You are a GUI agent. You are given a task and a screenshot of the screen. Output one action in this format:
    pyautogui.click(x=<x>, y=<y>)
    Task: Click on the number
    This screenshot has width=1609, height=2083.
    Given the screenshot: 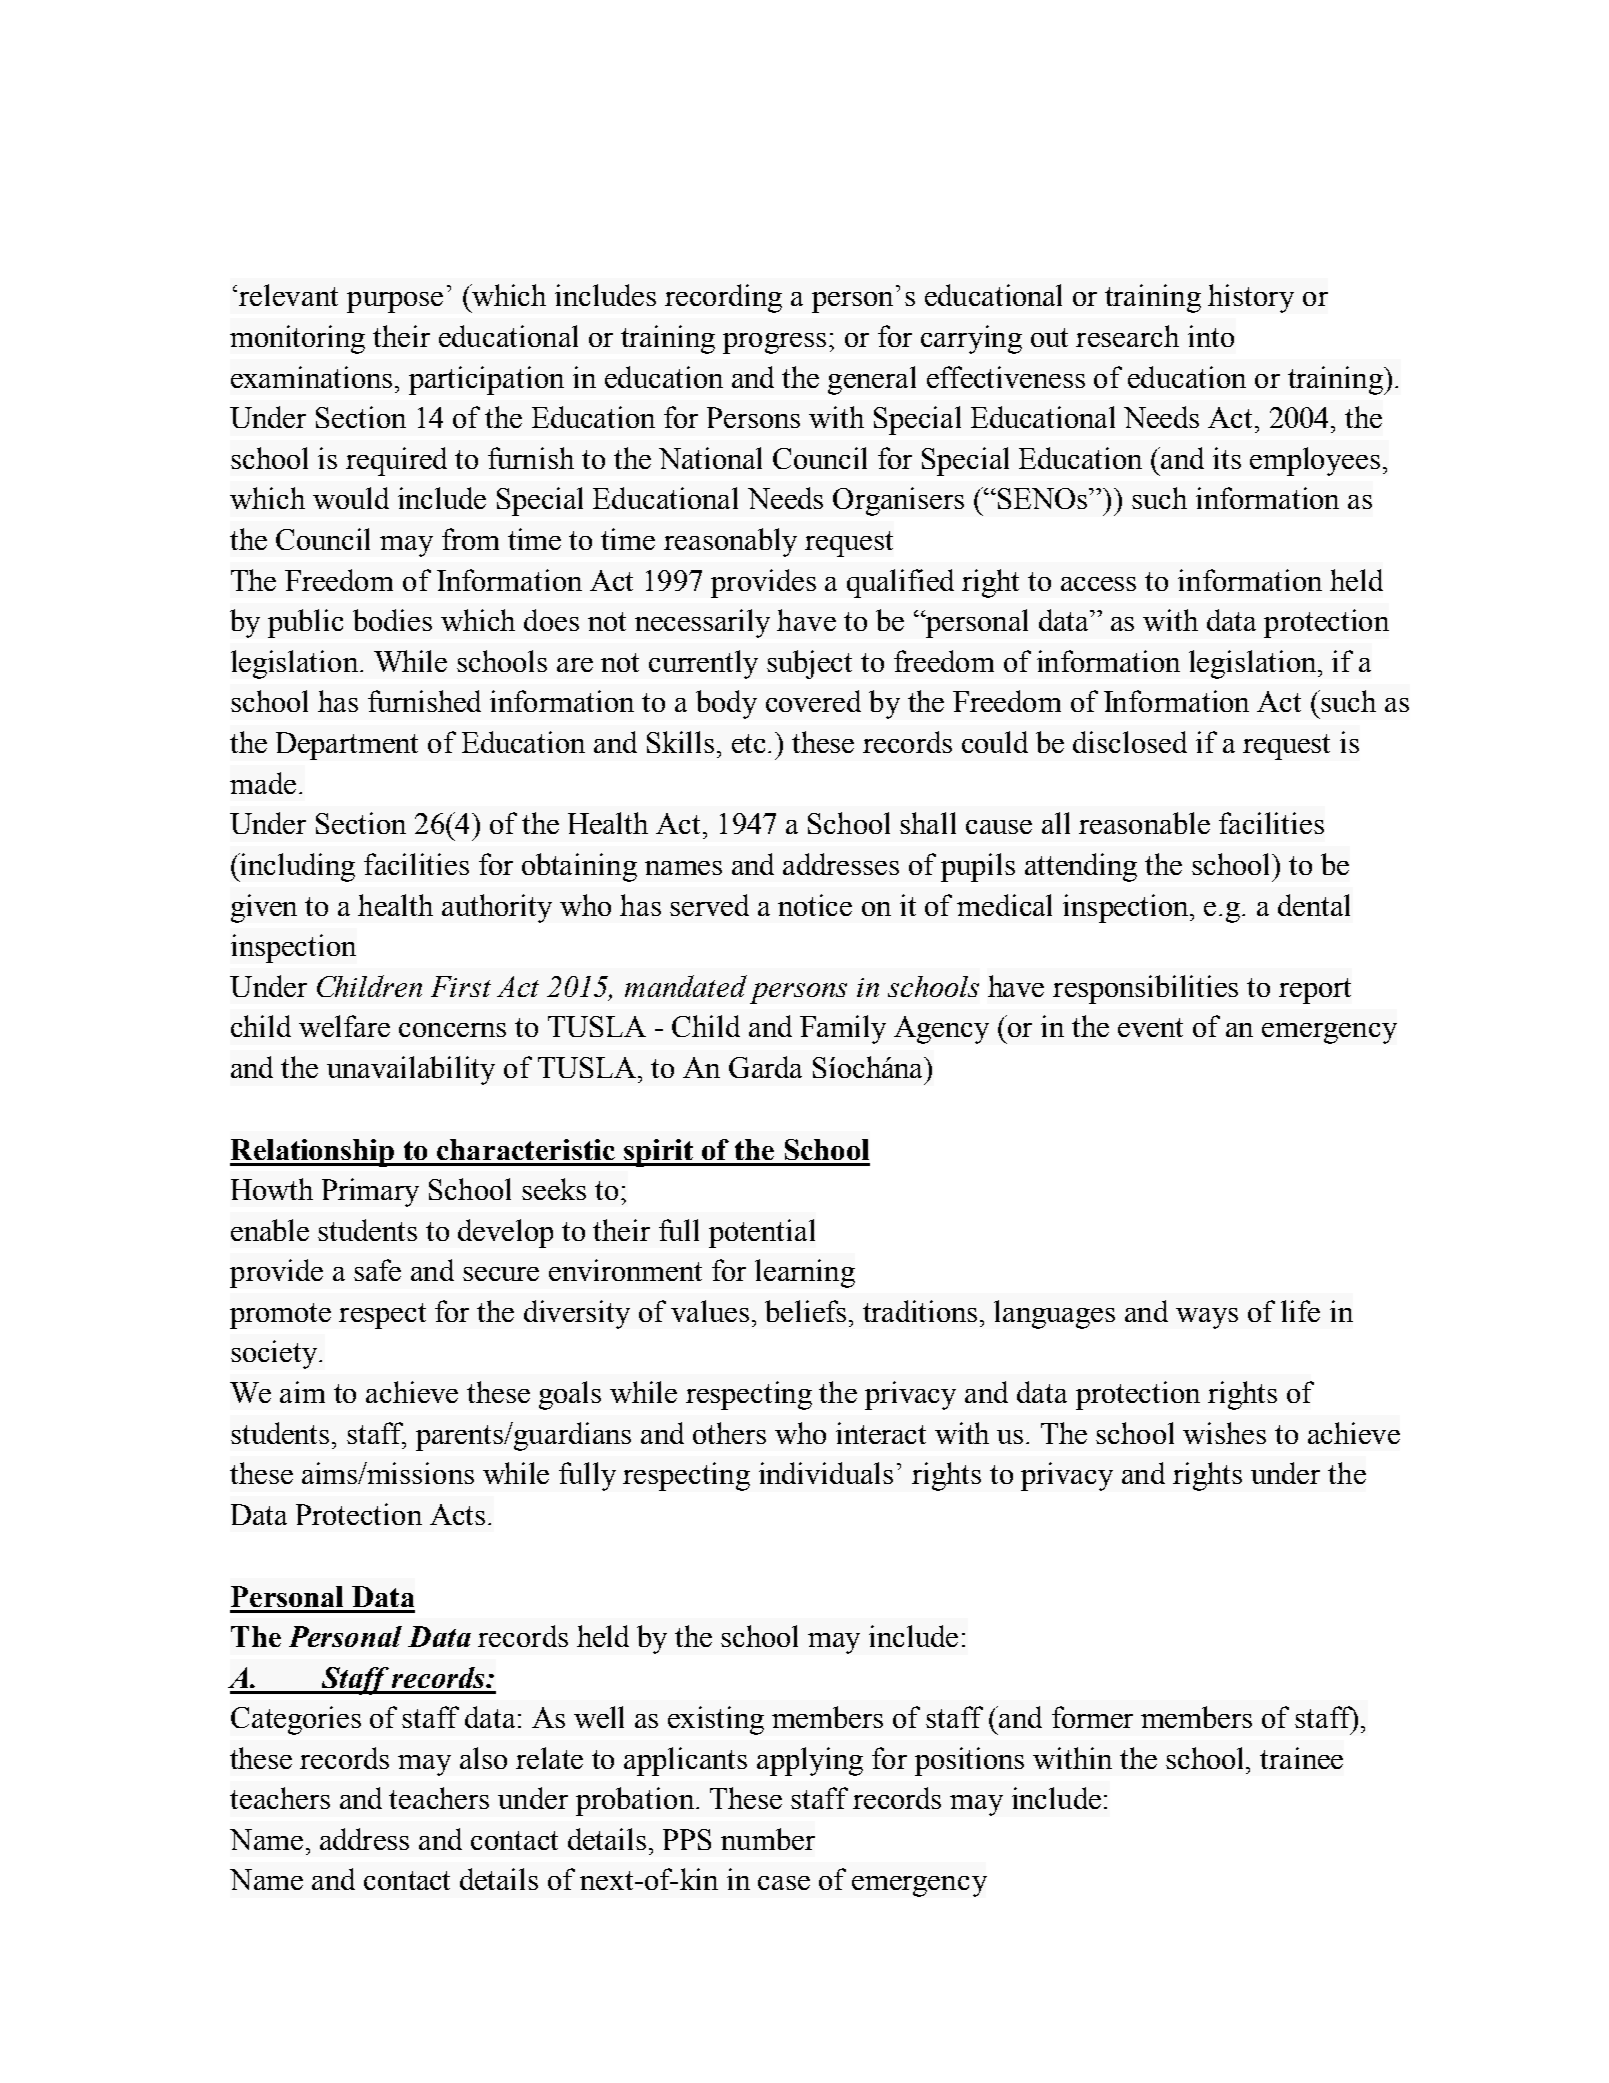 What is the action you would take?
    pyautogui.click(x=768, y=1839)
